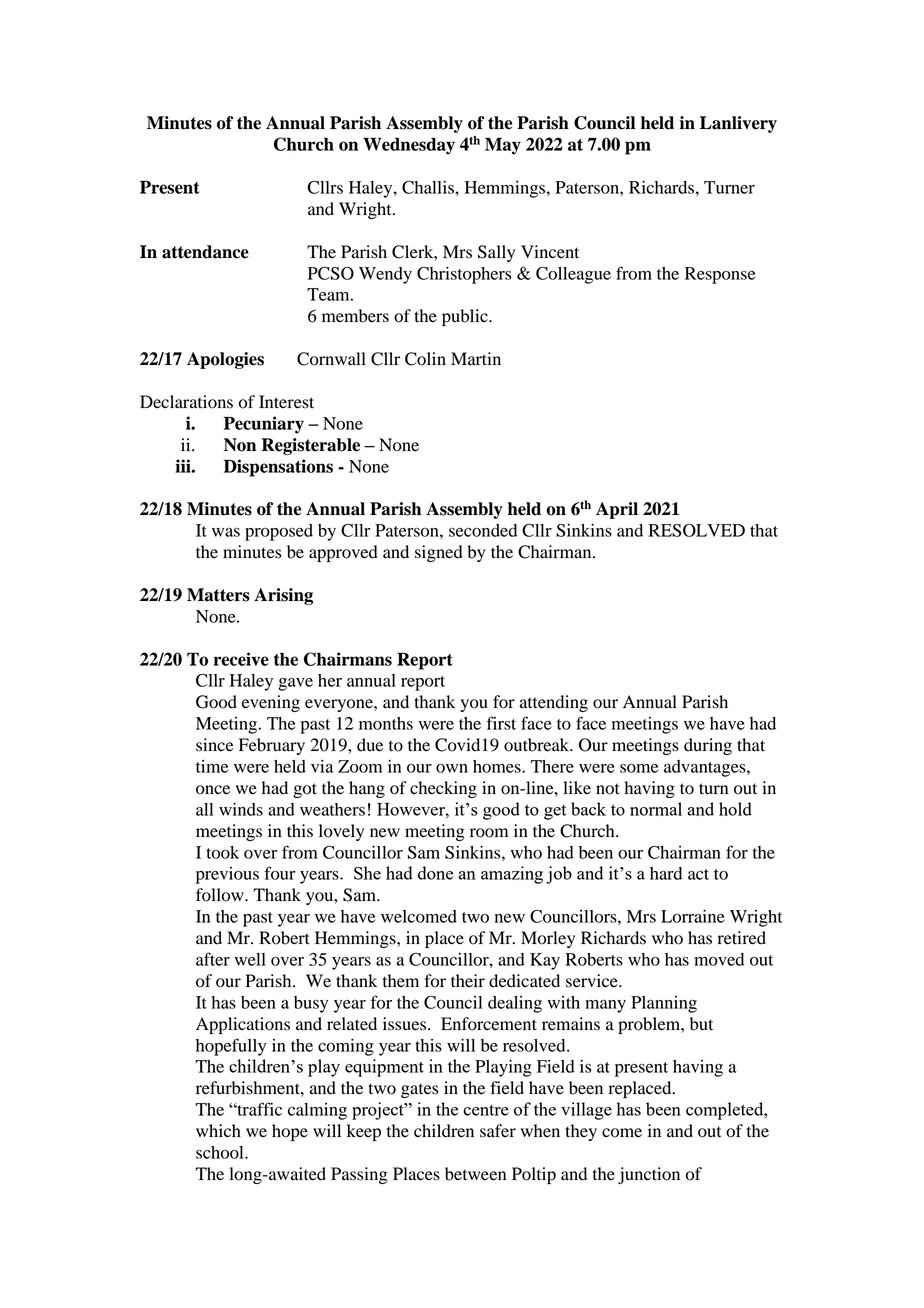 The height and width of the screenshot is (1308, 924). Describe the element at coordinates (617, 510) in the screenshot. I see `April` at that location.
